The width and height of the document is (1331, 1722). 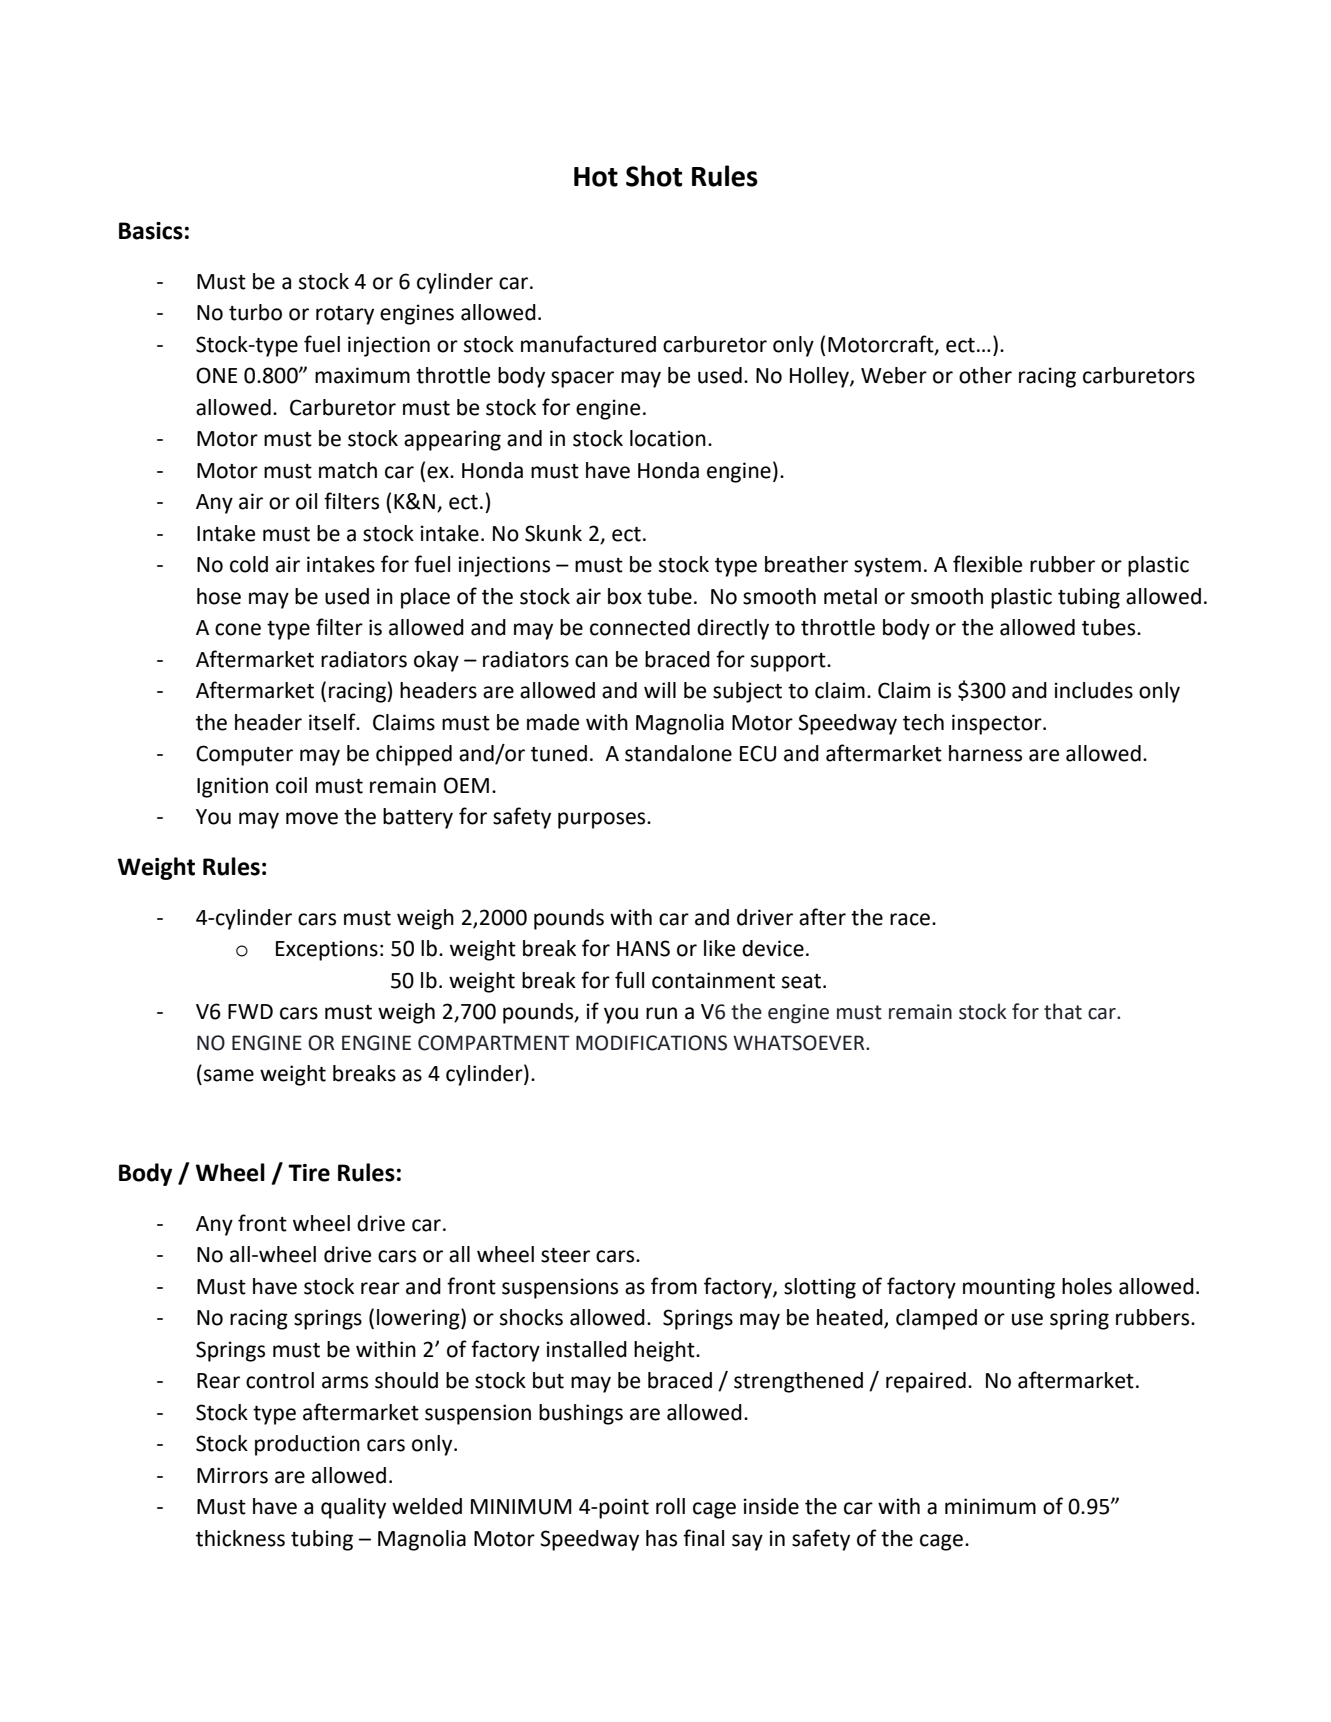 I want to click on repaired, so click(x=926, y=1382).
